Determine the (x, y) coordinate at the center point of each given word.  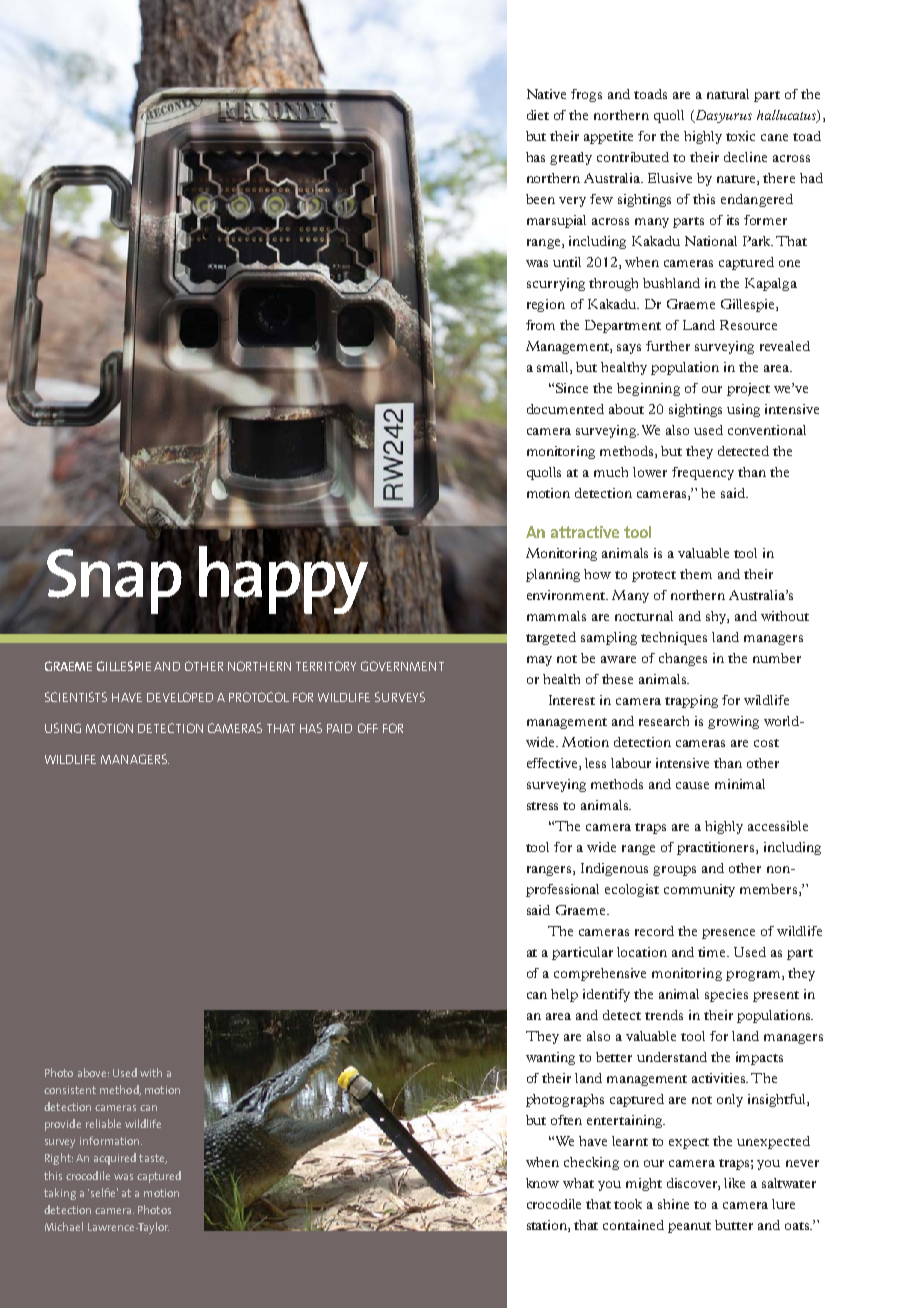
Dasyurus (722, 116)
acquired (115, 1159)
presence (728, 934)
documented (565, 409)
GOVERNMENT (402, 666)
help (564, 995)
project (748, 389)
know (542, 1183)
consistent (70, 1090)
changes (683, 659)
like (734, 1183)
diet (538, 115)
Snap (114, 581)
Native (546, 94)
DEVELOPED (180, 697)
